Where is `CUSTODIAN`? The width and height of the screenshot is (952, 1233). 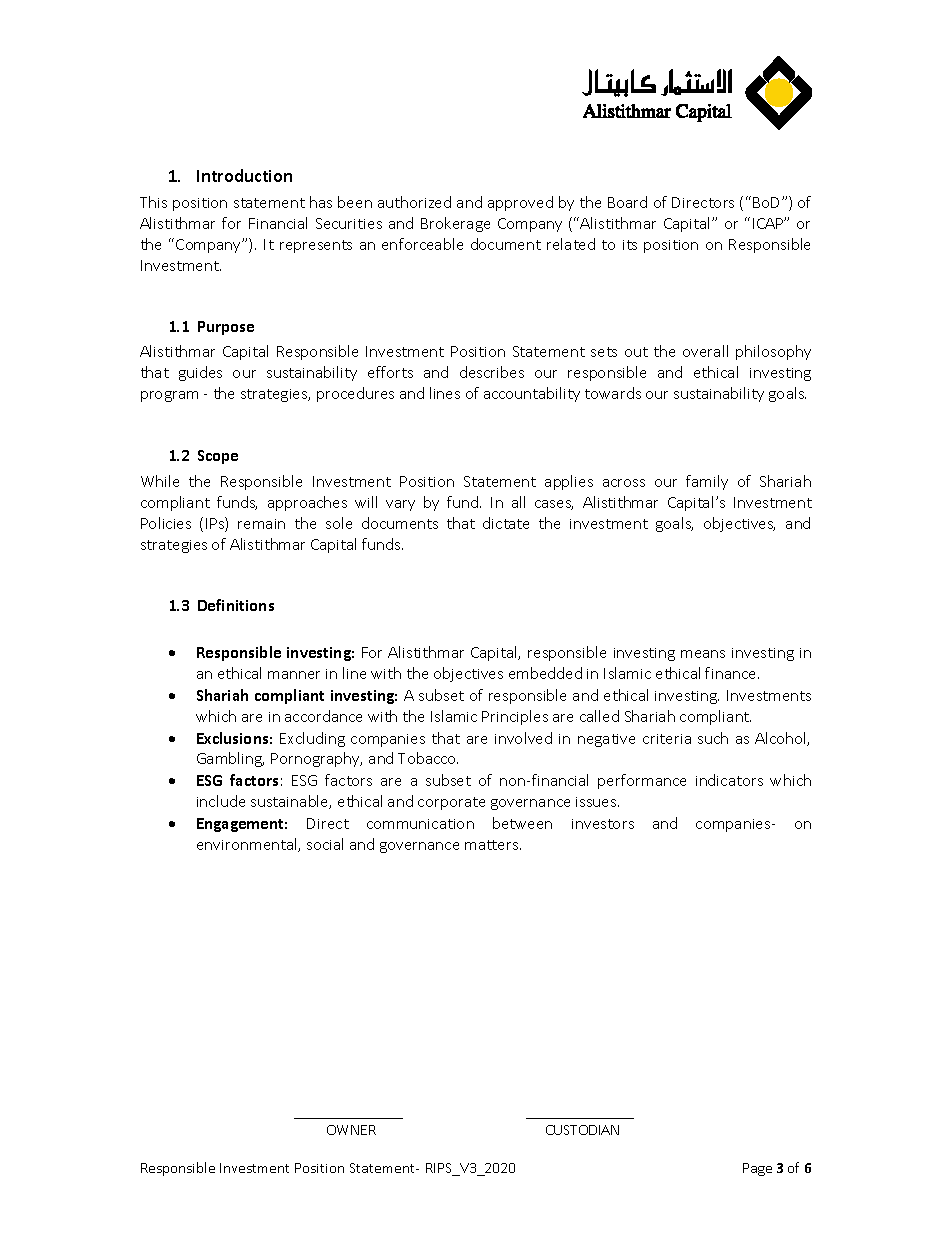
CUSTODIAN is located at coordinates (582, 1130).
